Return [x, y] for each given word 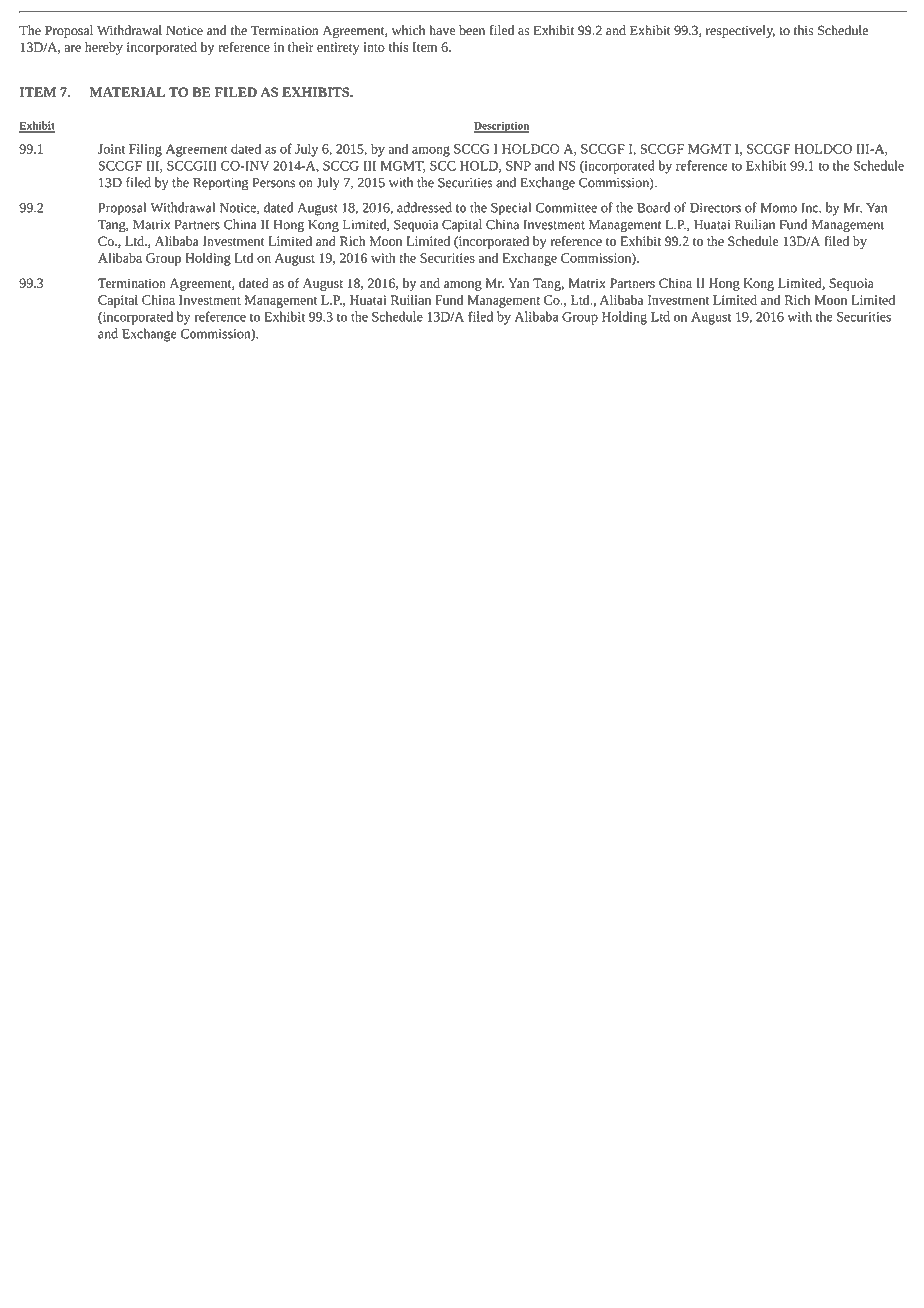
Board [653, 207]
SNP [518, 166]
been [472, 30]
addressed [424, 207]
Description [501, 127]
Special [511, 209]
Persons [273, 183]
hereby [104, 48]
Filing [145, 150]
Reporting [221, 184]
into [374, 47]
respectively [740, 31]
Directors [715, 208]
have [442, 30]
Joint [111, 149]
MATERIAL [127, 92]
